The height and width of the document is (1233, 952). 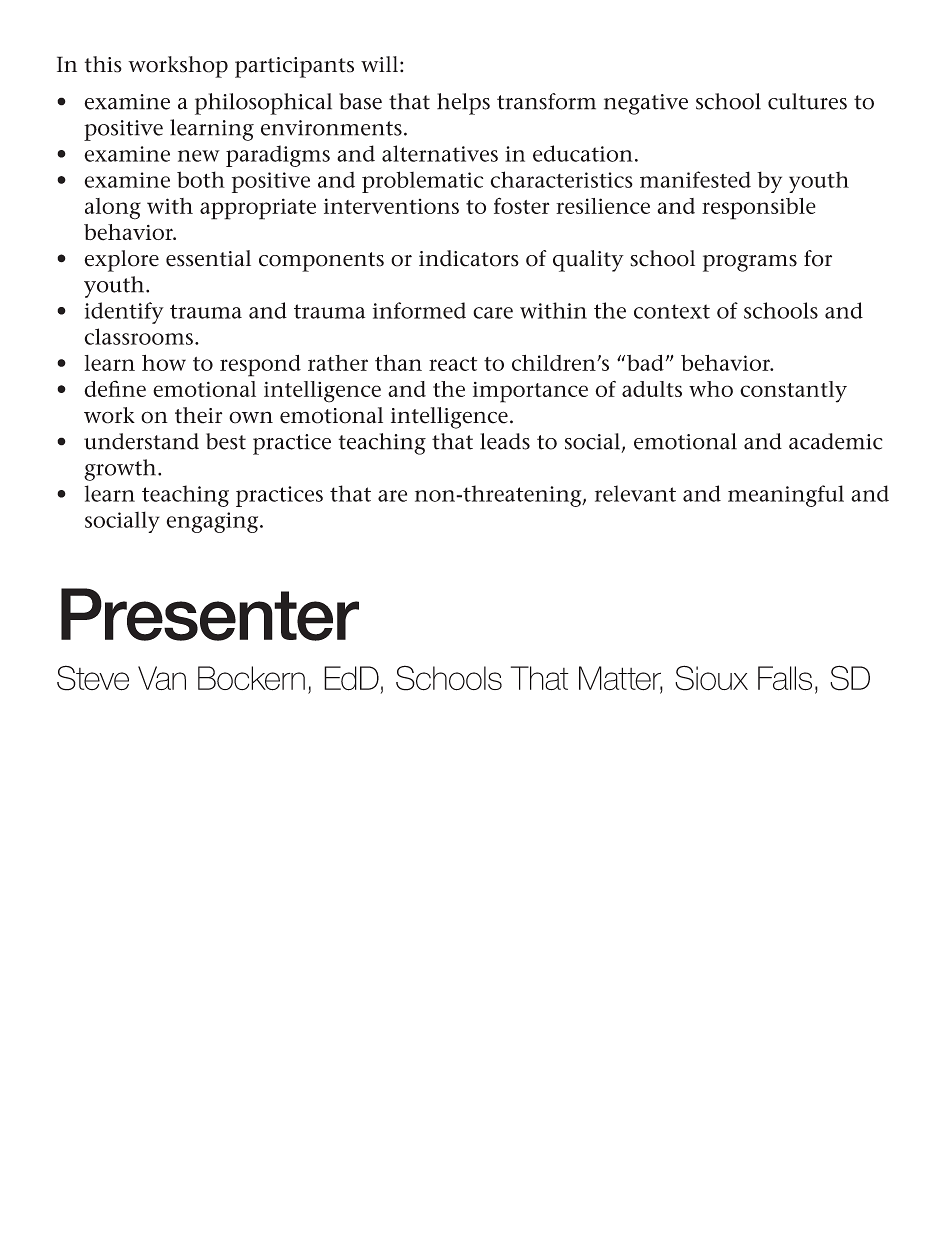 I want to click on this, so click(x=103, y=64).
